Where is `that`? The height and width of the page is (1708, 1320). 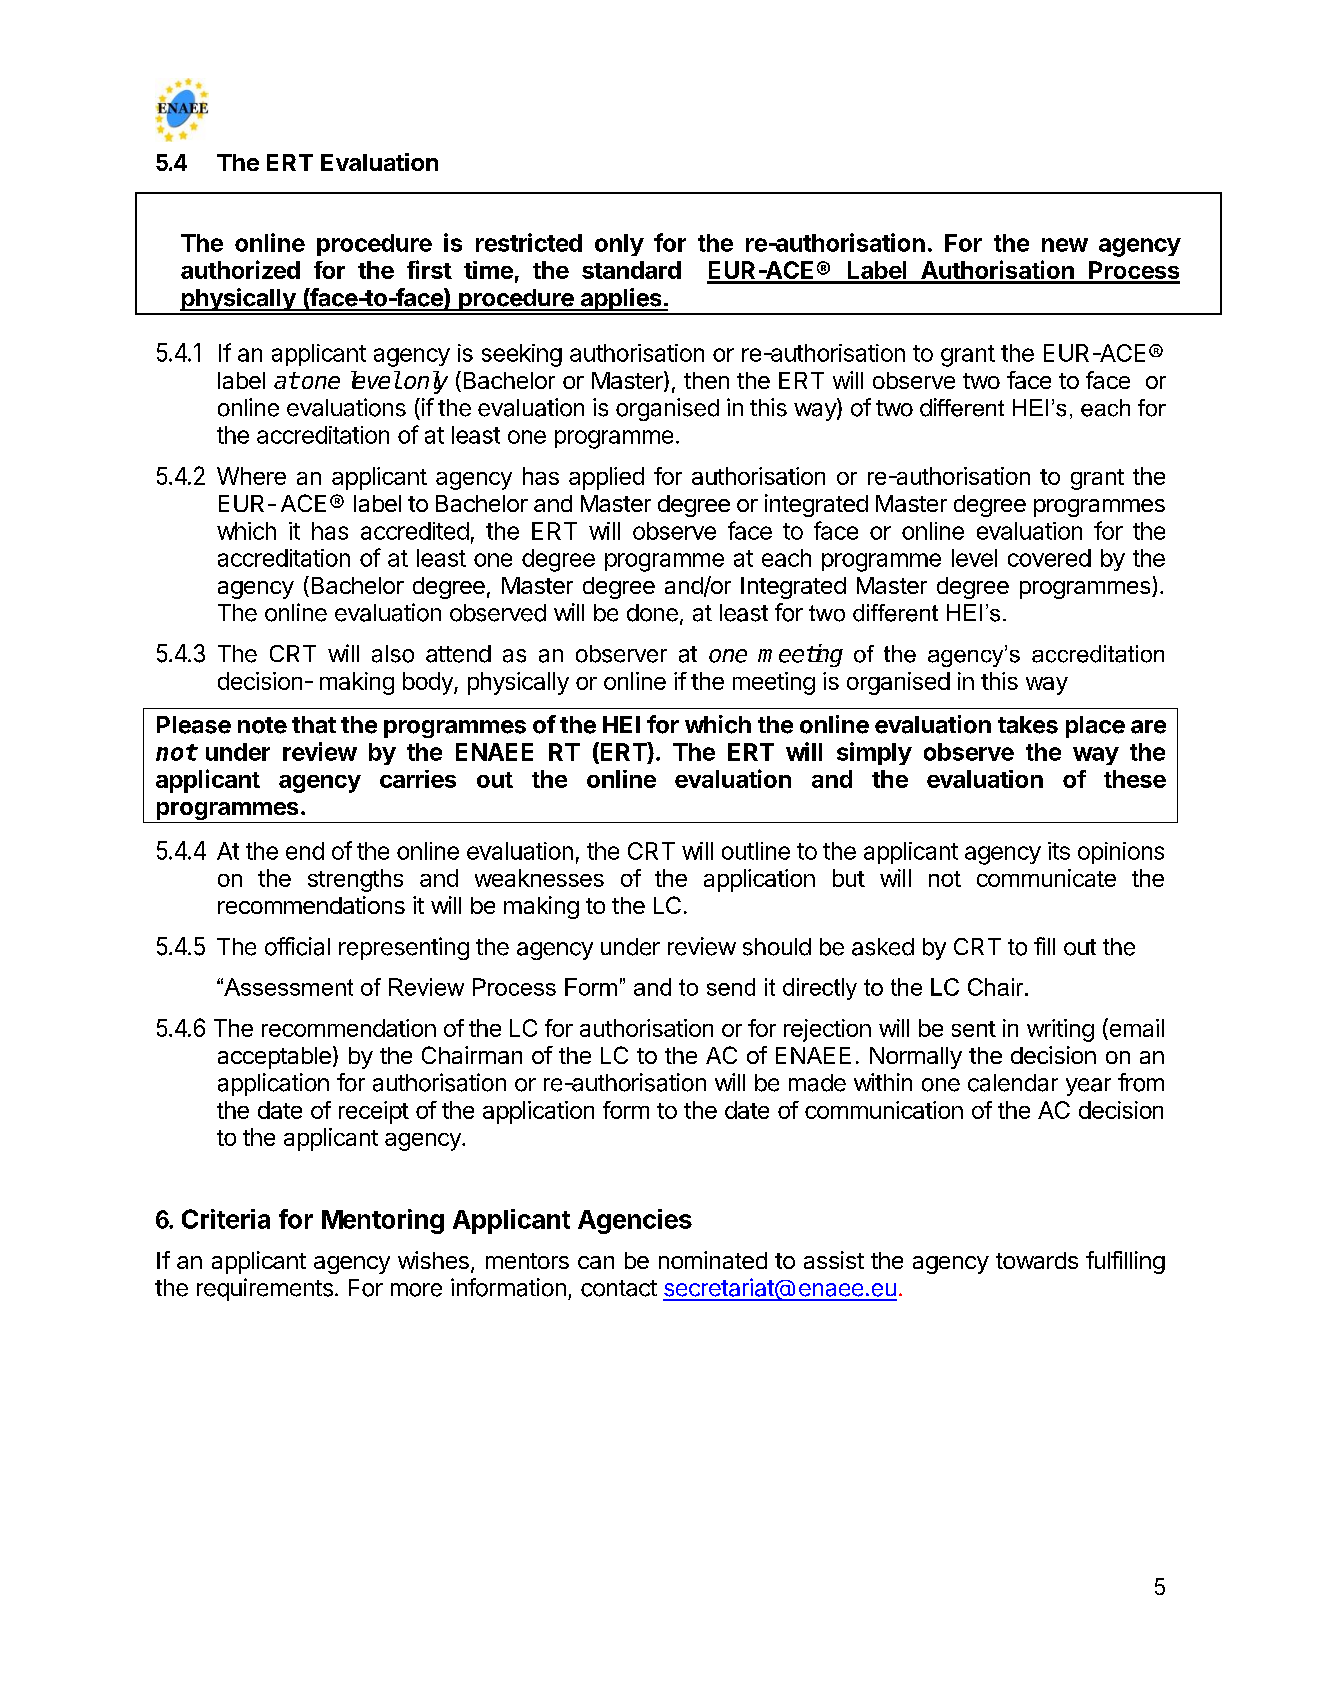
that is located at coordinates (314, 725).
